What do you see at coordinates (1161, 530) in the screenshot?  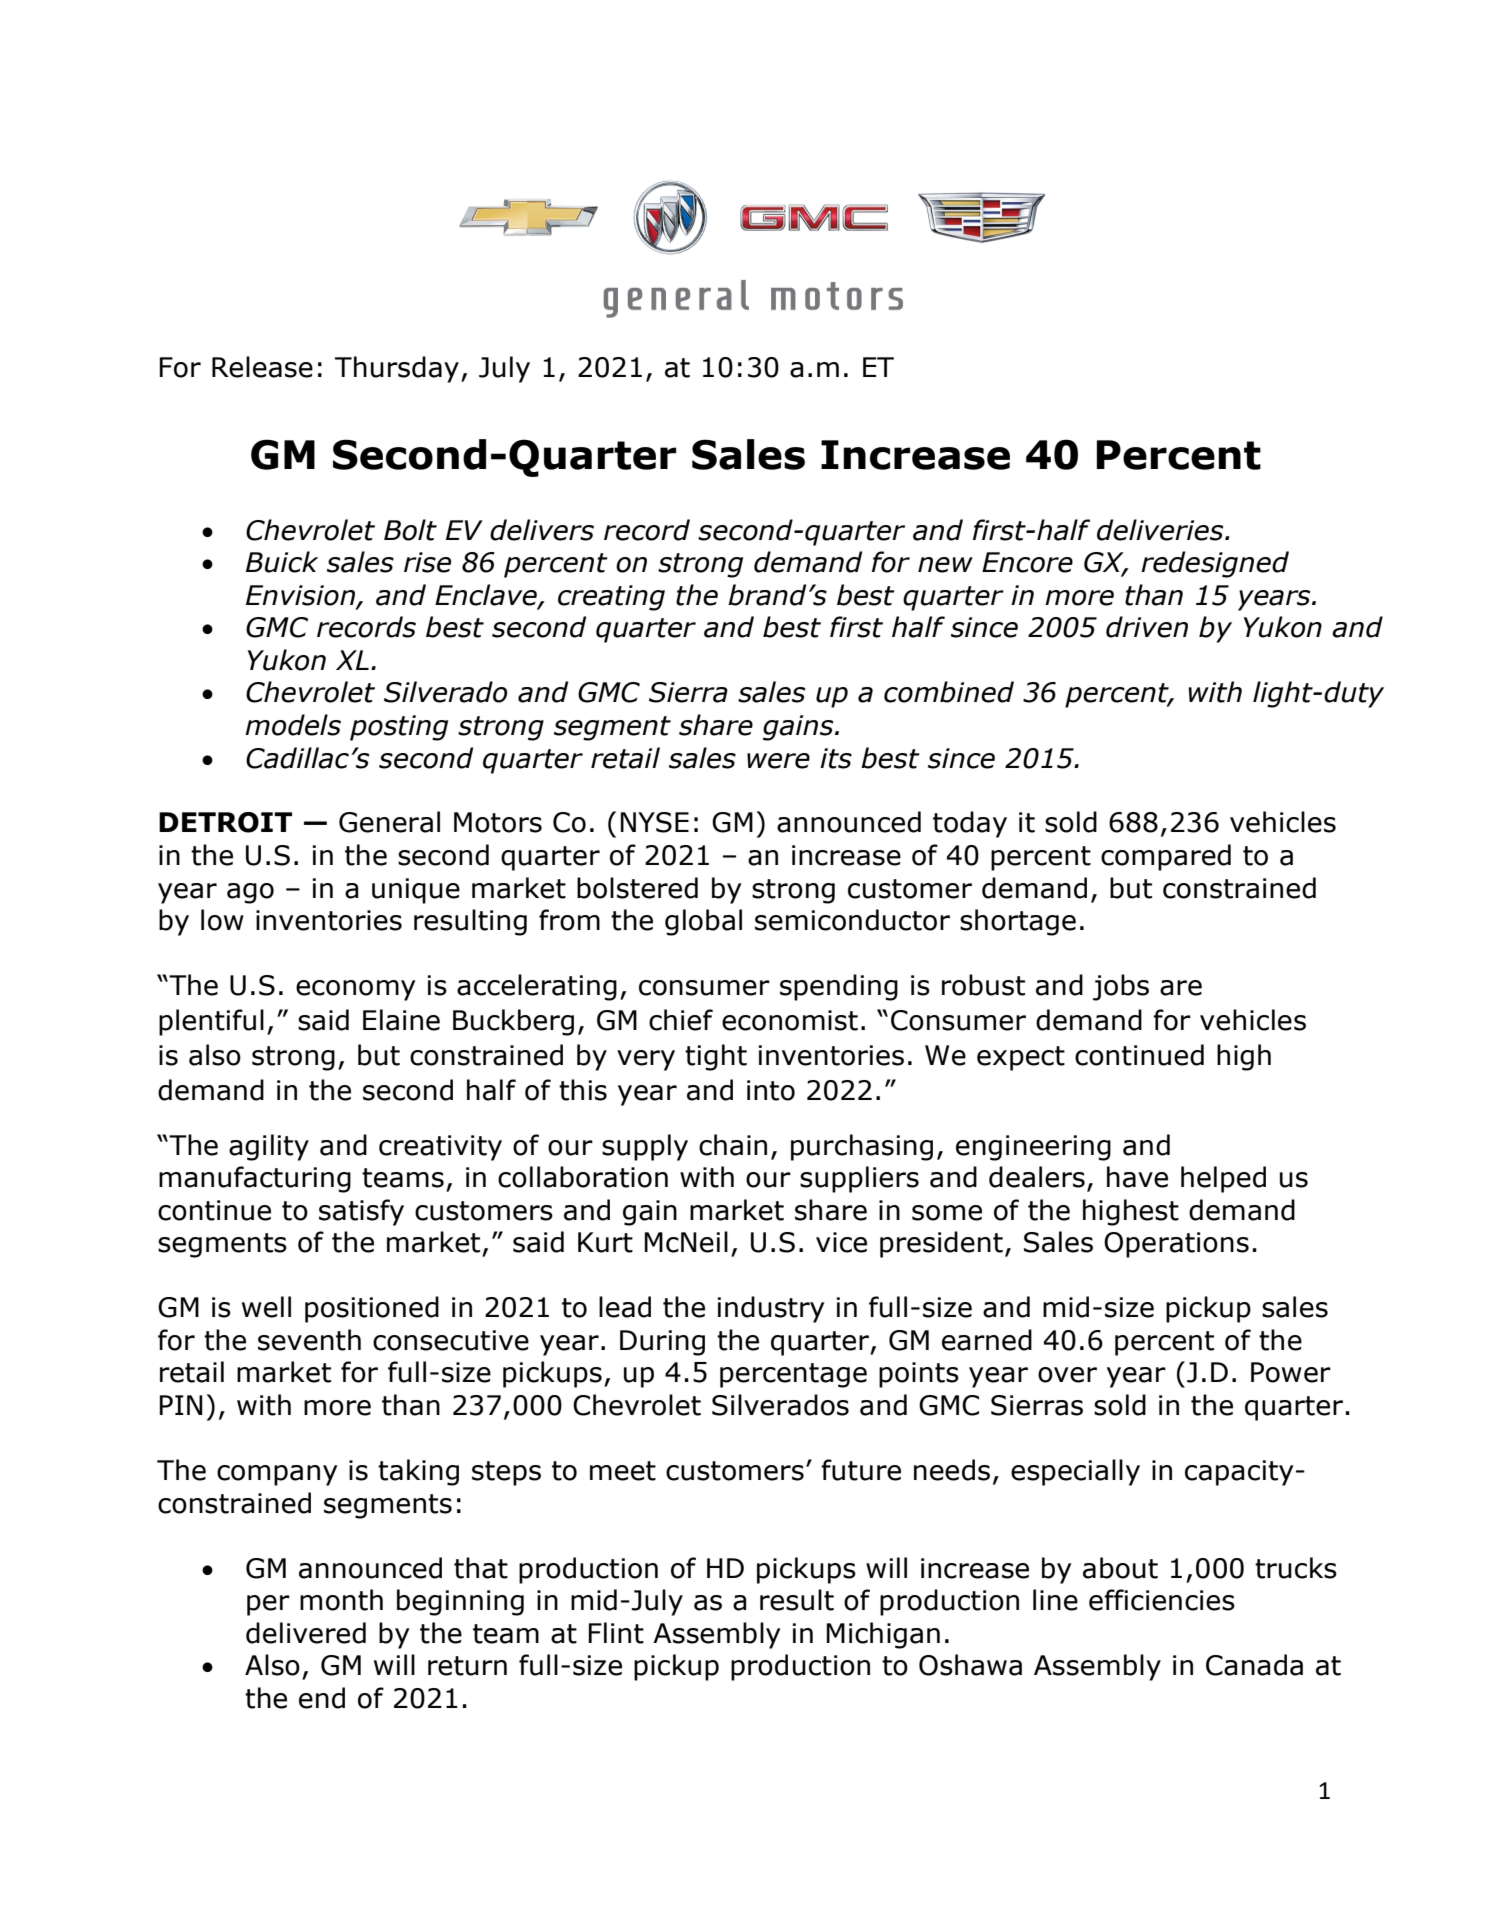 I see `deliveries` at bounding box center [1161, 530].
